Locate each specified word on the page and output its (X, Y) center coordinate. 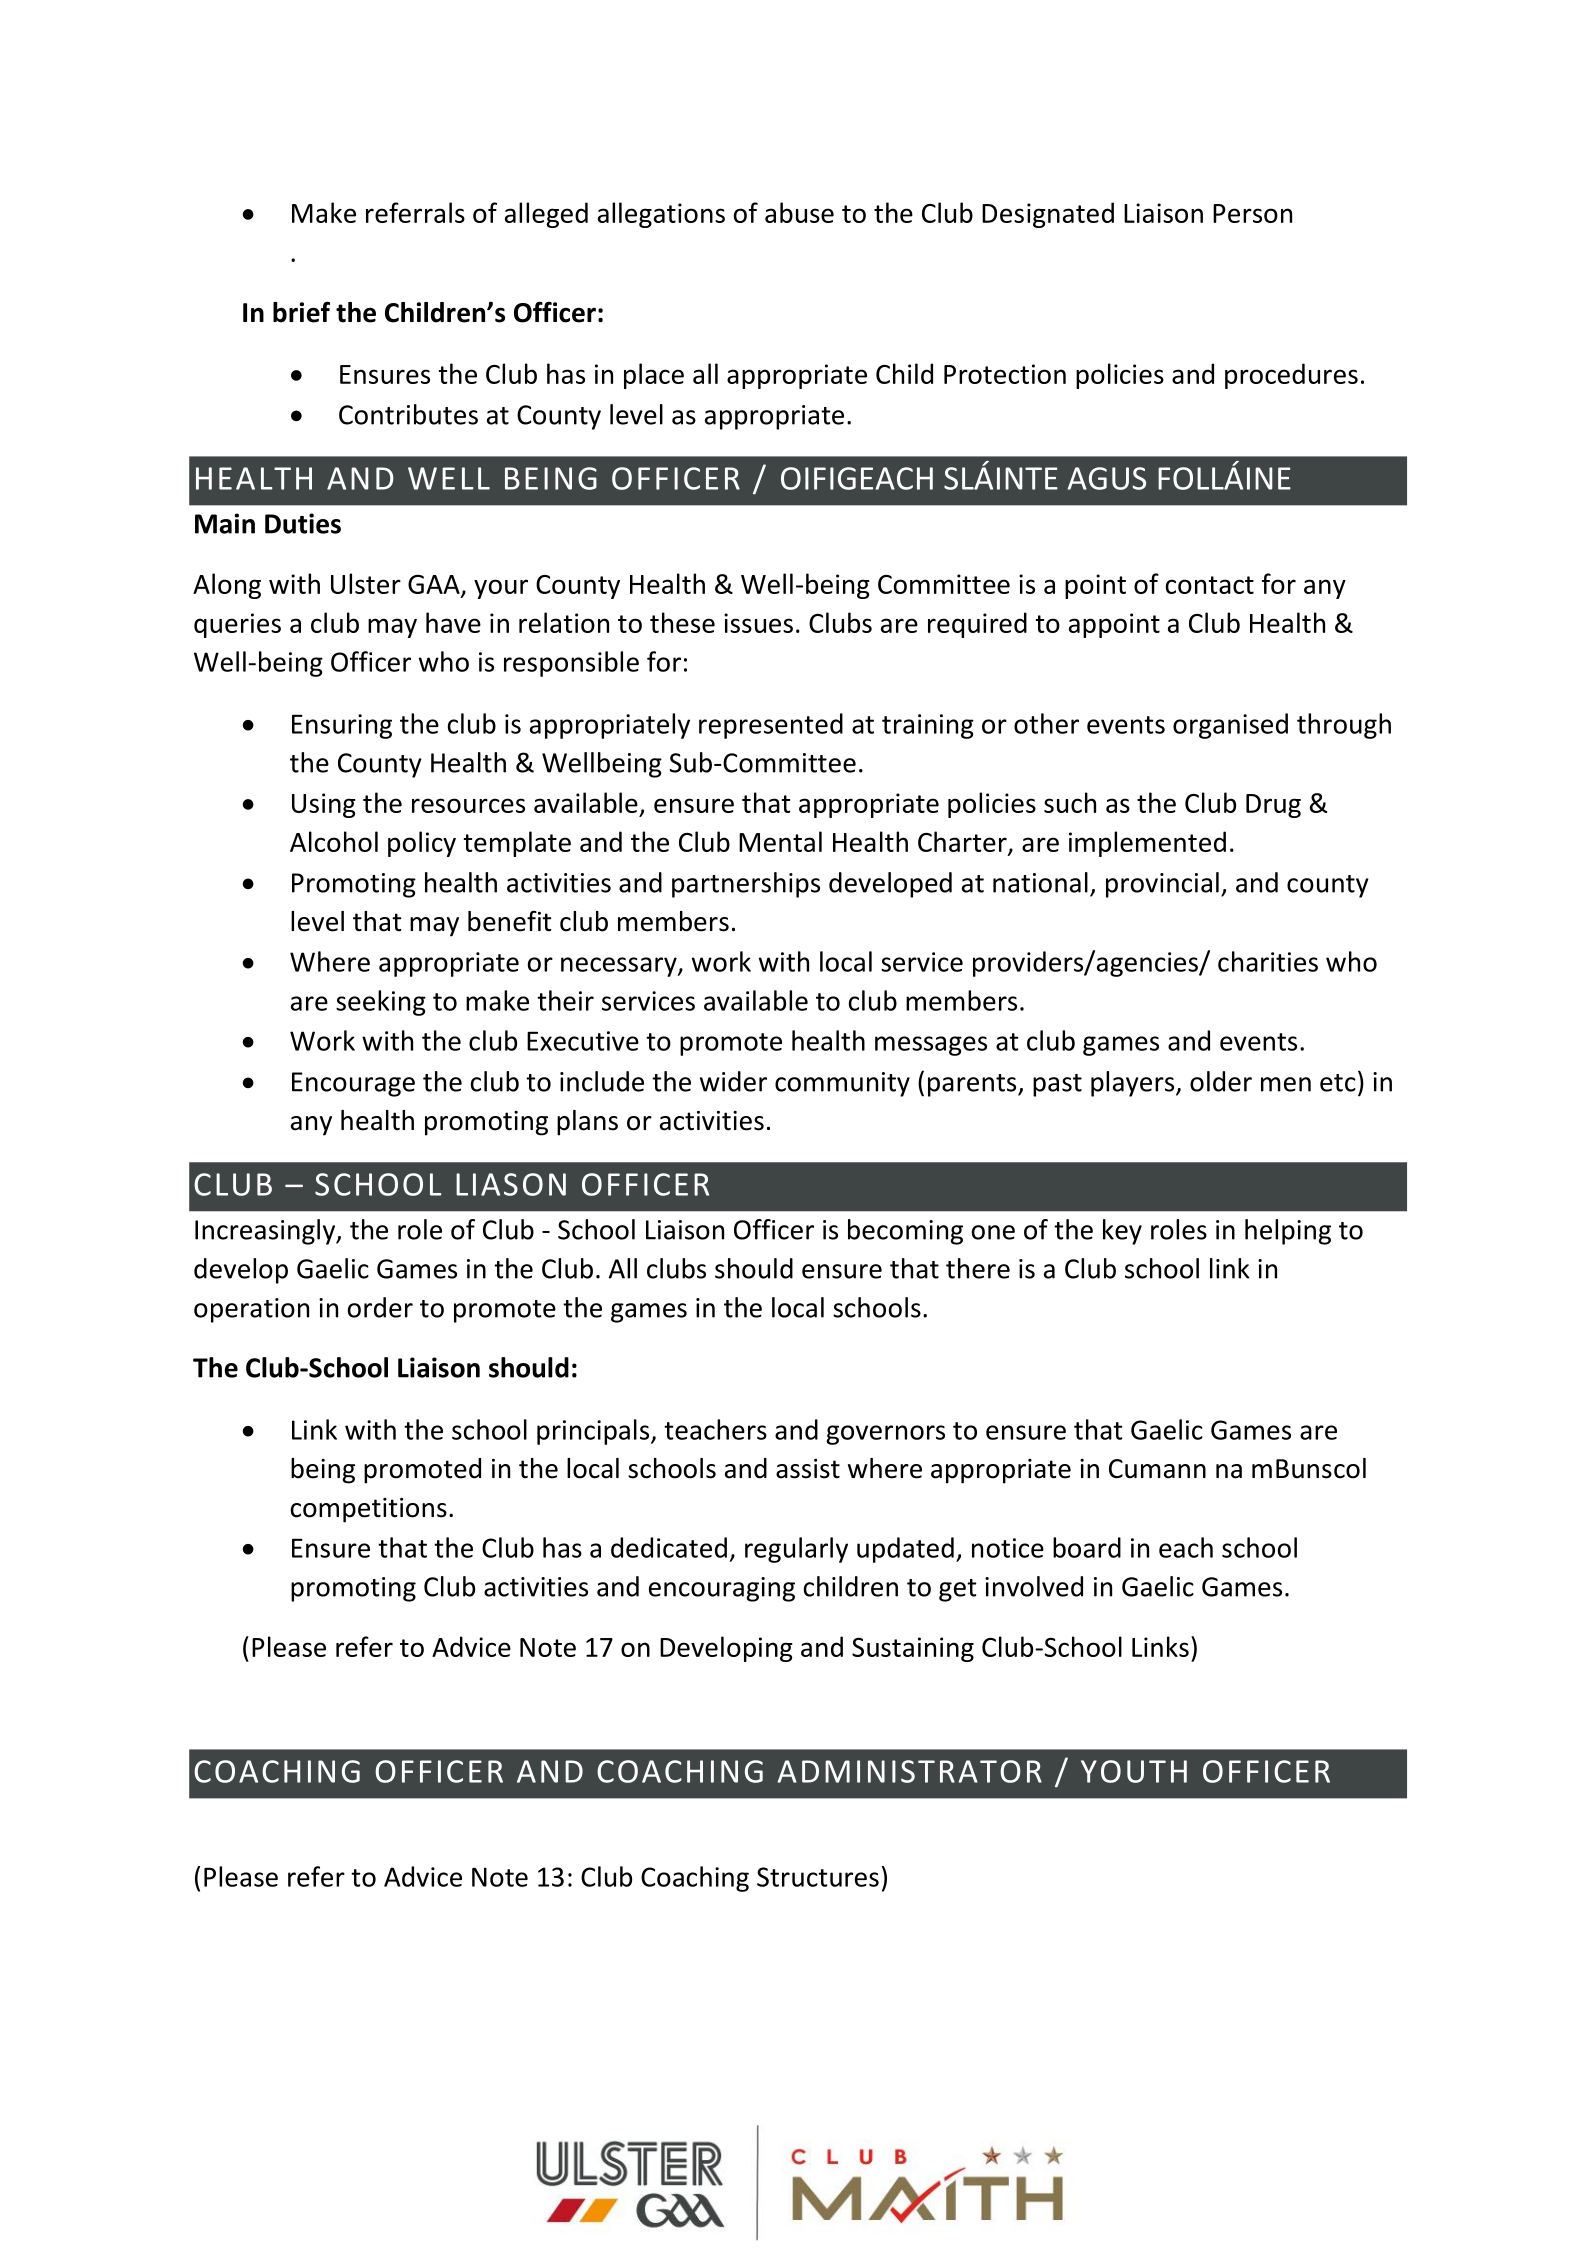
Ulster (366, 583)
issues (758, 623)
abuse (799, 212)
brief (301, 312)
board (1087, 1547)
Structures (818, 1877)
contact (1210, 585)
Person (1252, 213)
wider (733, 1081)
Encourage (353, 1084)
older (1221, 1081)
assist (808, 1469)
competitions (369, 1510)
